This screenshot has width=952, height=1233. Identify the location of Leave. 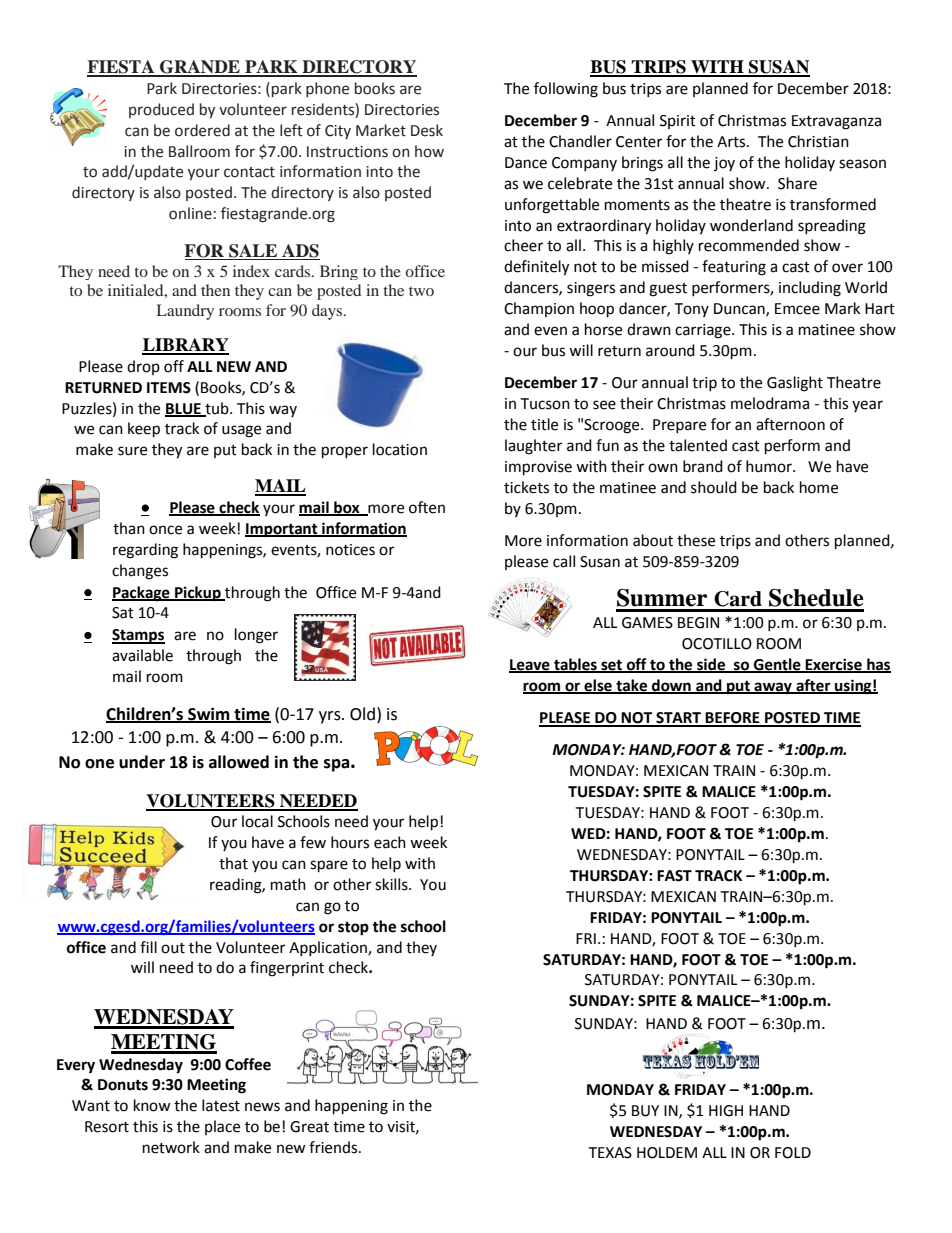
(530, 665).
